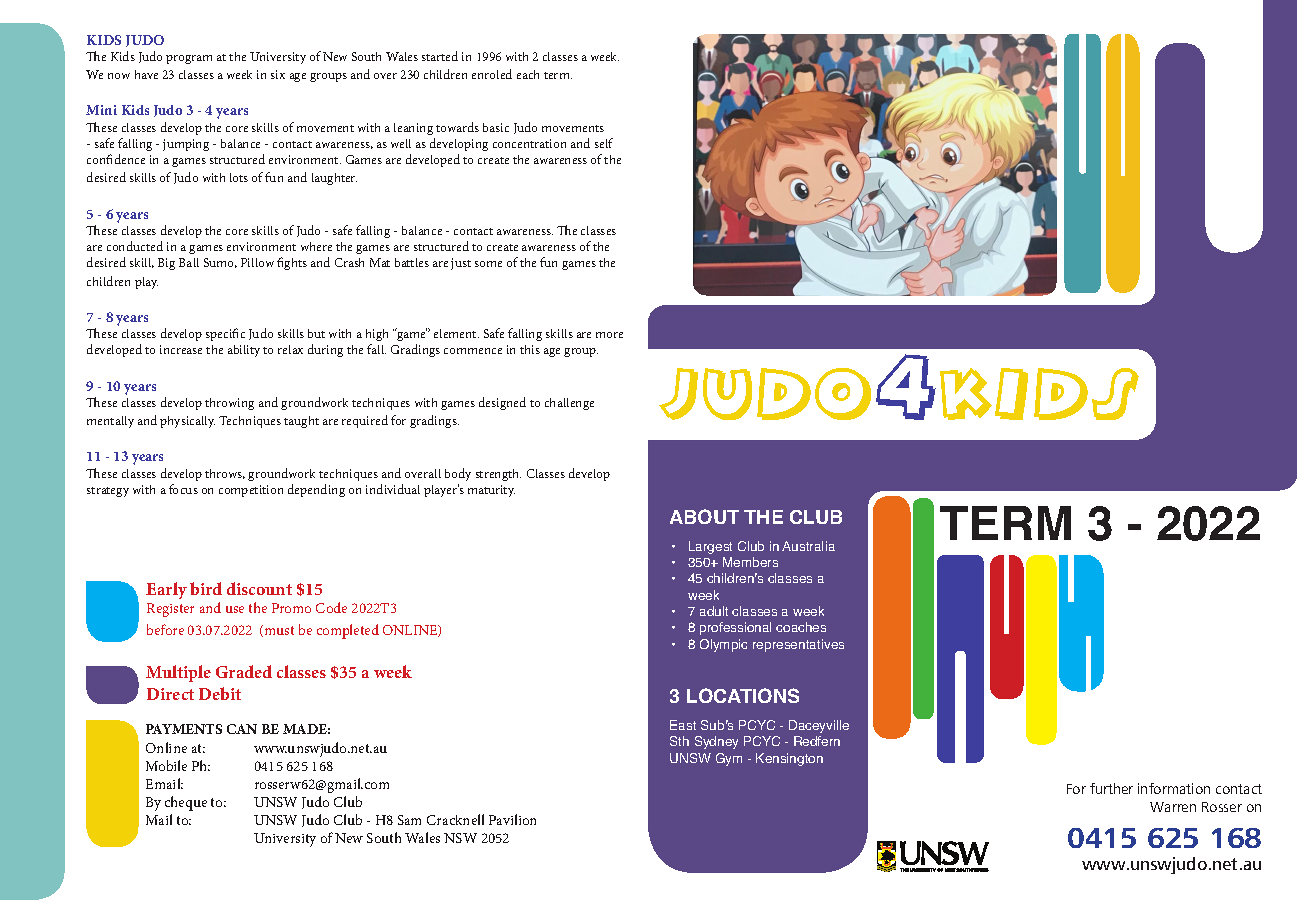  I want to click on physically, so click(187, 422).
